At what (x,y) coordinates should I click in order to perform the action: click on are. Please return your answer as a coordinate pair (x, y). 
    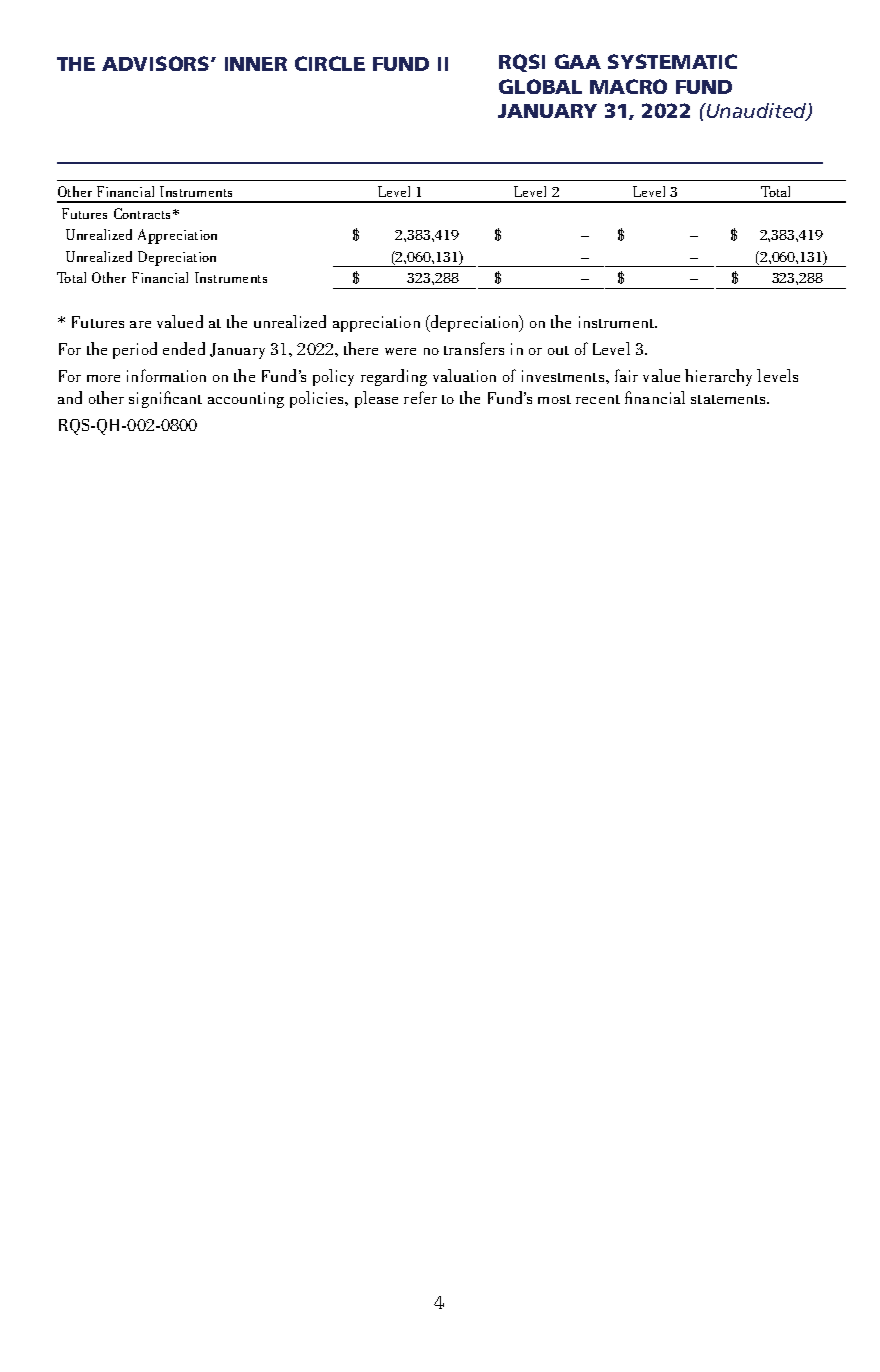
    Looking at the image, I should click on (140, 324).
